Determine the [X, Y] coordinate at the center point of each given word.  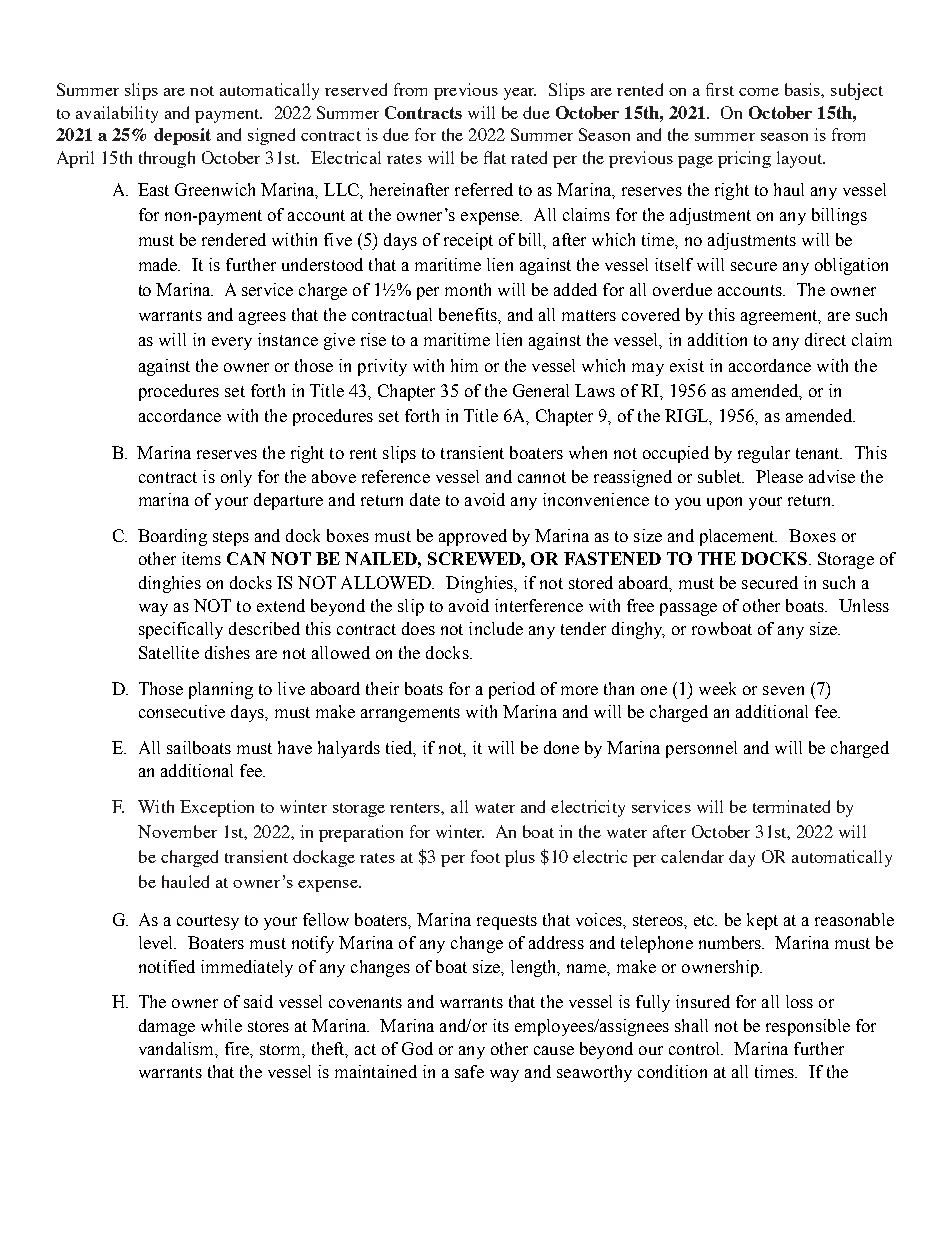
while [221, 1025]
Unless [864, 605]
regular [764, 454]
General [541, 390]
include [496, 628]
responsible [808, 1027]
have [295, 747]
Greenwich [215, 189]
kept [762, 921]
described [264, 628]
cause [554, 1050]
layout [801, 159]
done [561, 747]
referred [484, 189]
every [232, 343]
